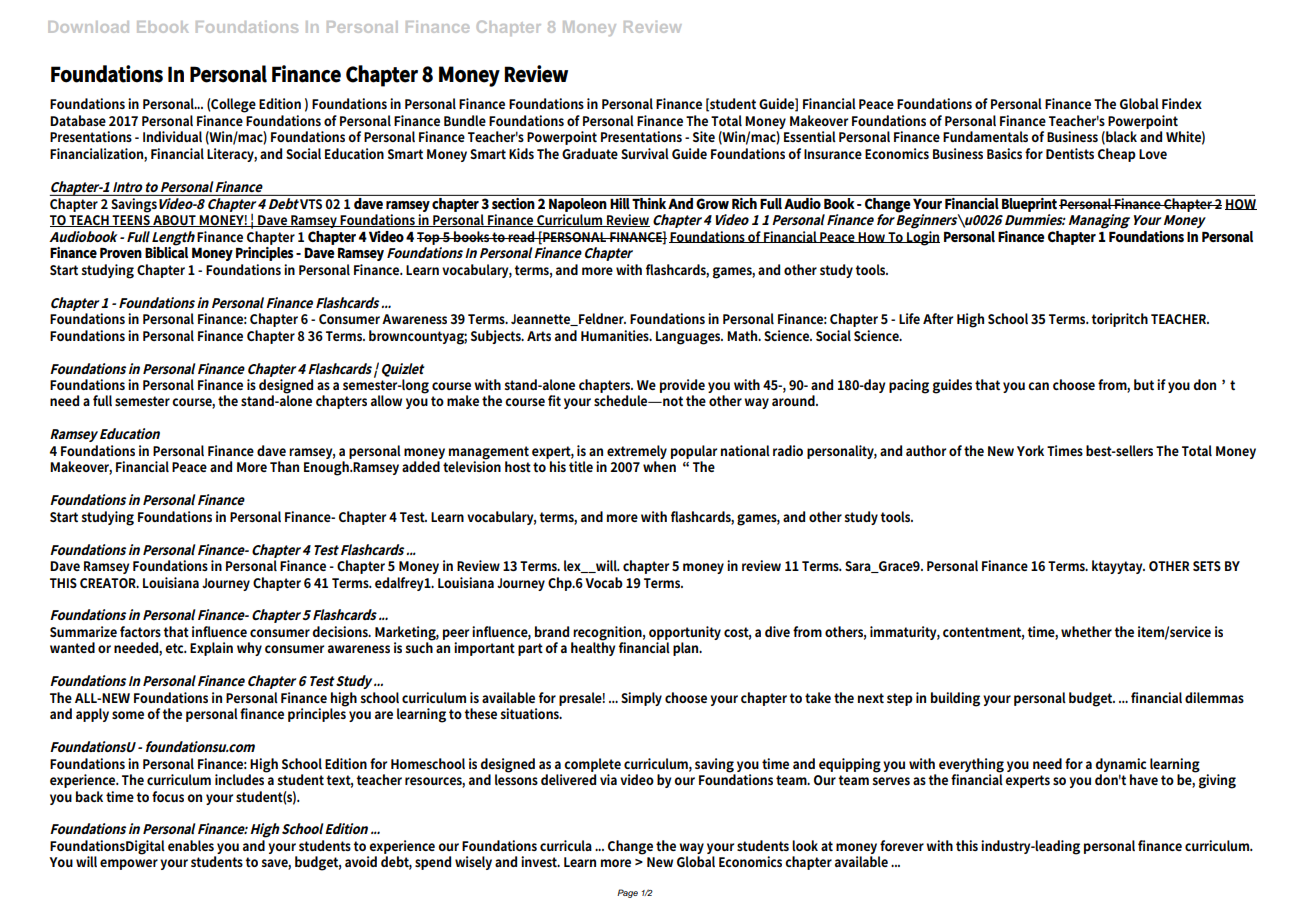 This screenshot has width=1308, height=924. Describe the element at coordinates (627, 893) in the screenshot. I see `Page` at that location.
